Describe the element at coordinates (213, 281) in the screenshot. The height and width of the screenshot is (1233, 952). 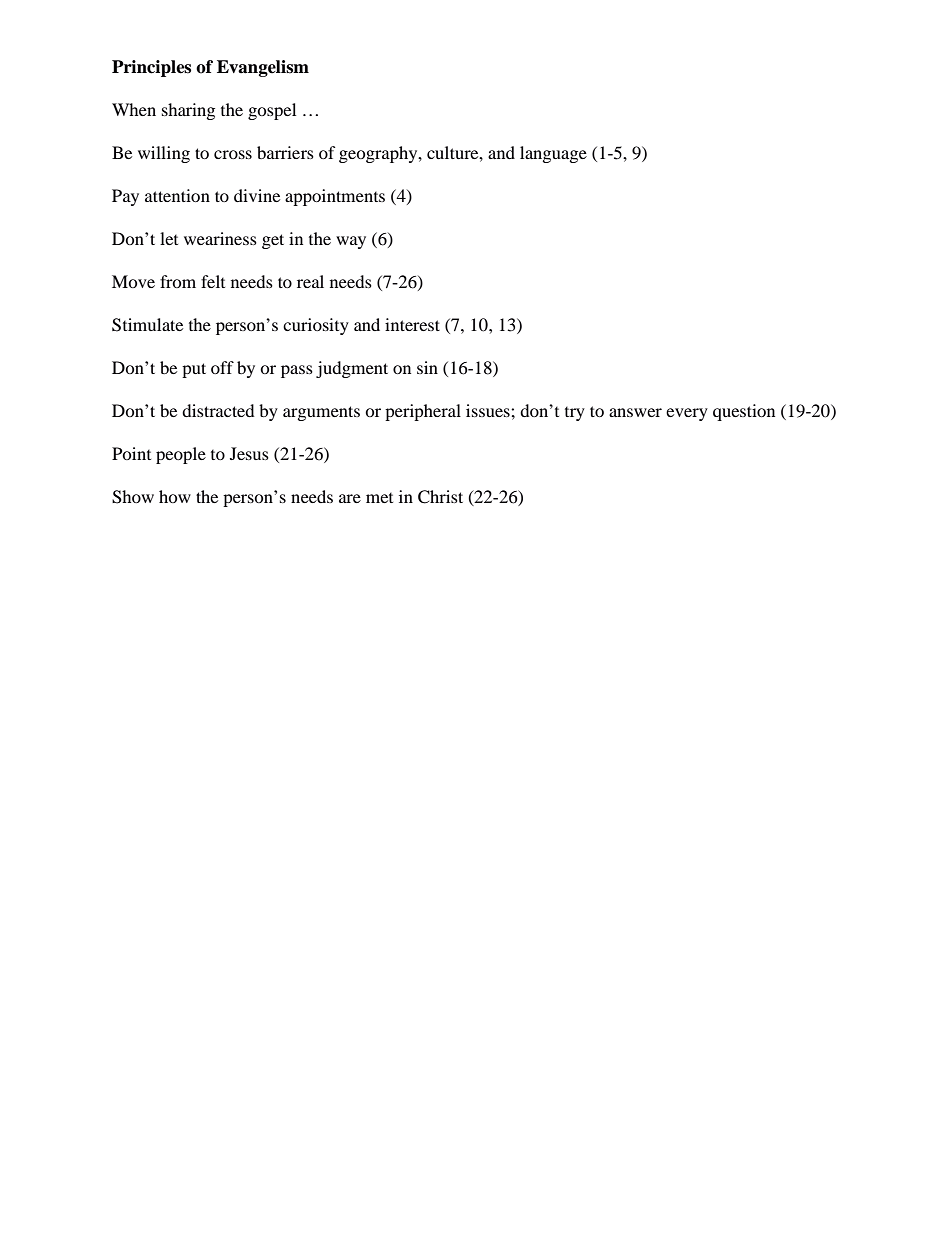
I see `felt` at that location.
